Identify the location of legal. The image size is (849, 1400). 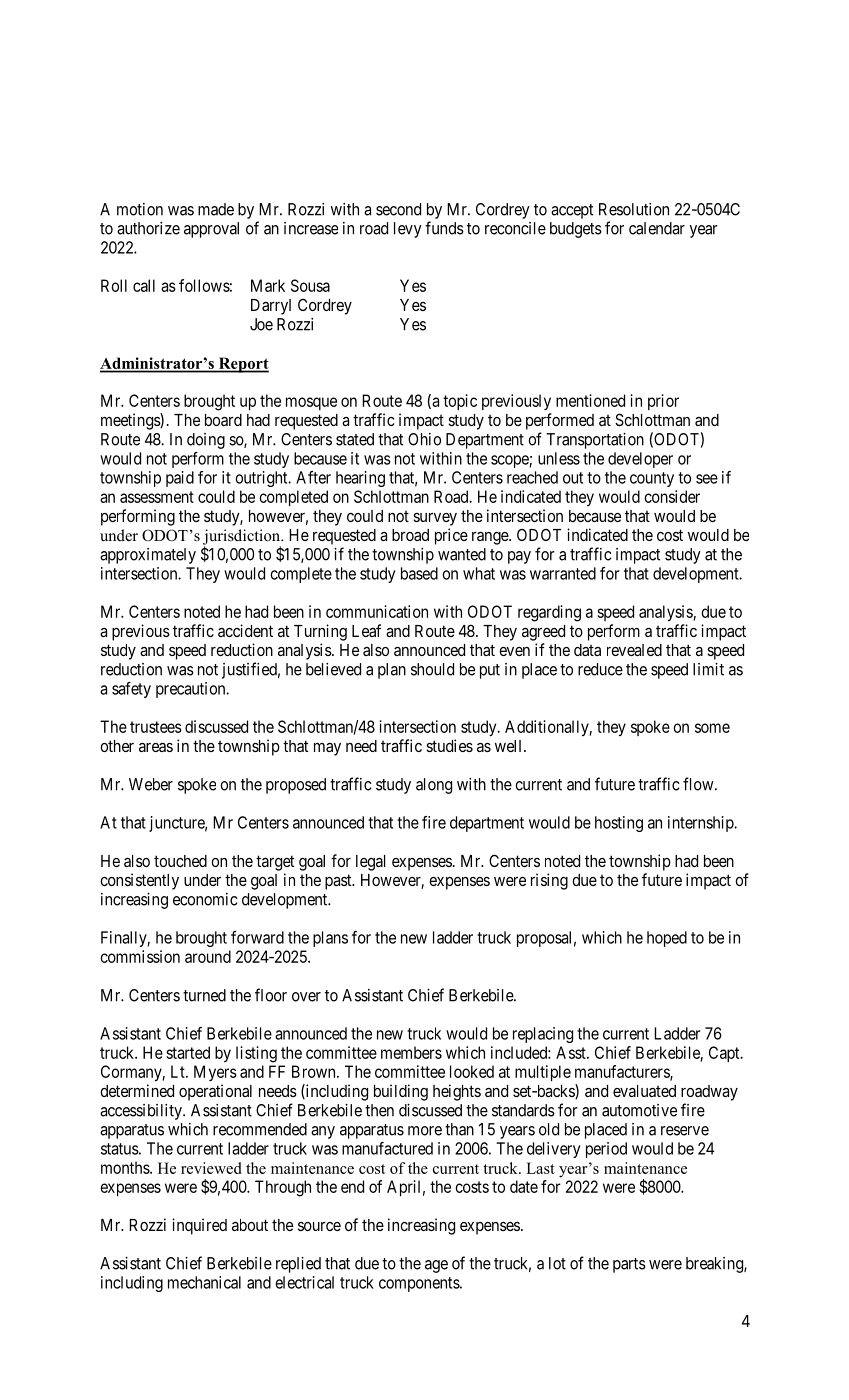
(370, 863).
